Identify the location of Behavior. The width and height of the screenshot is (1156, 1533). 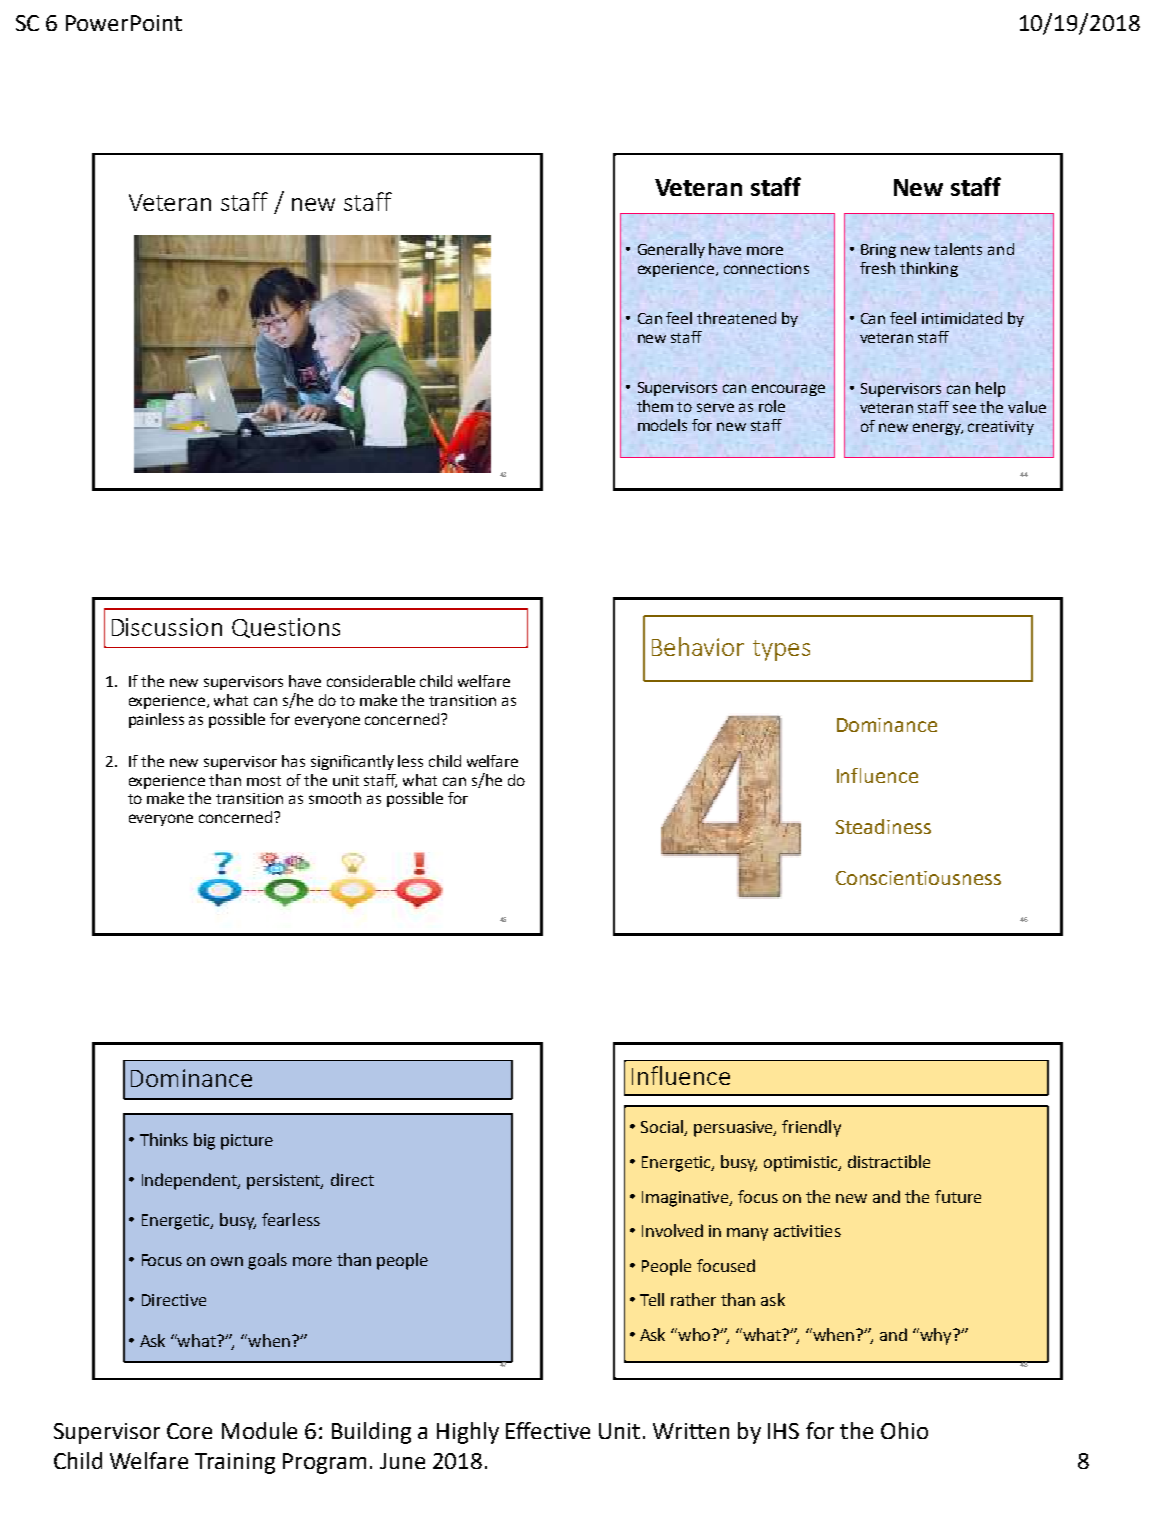
(698, 646).
